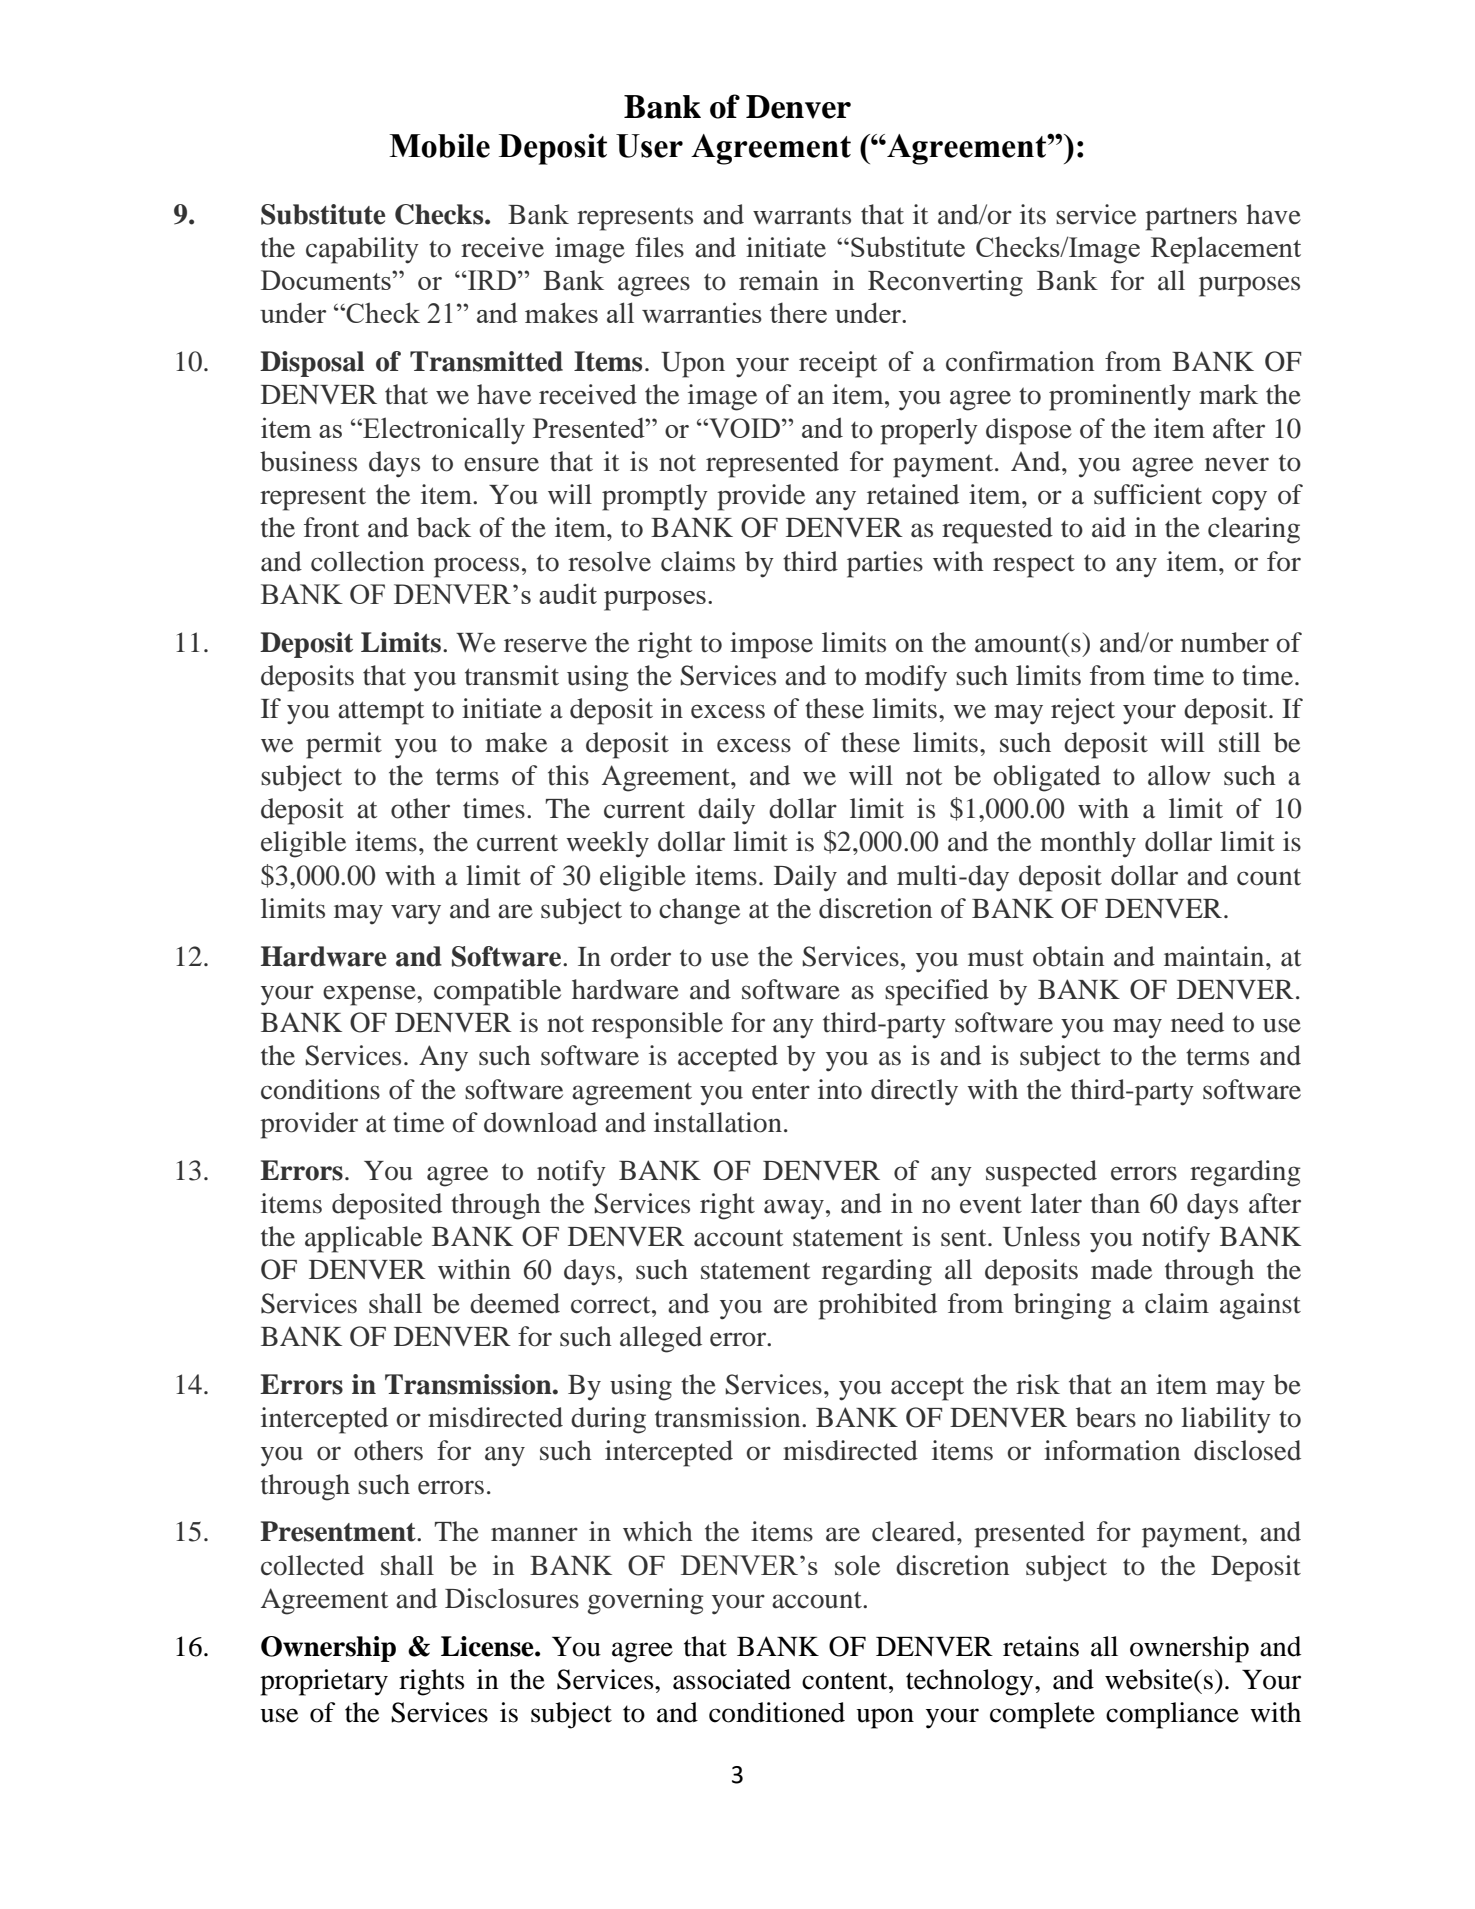 Image resolution: width=1475 pixels, height=1909 pixels. What do you see at coordinates (771, 645) in the screenshot?
I see `impose` at bounding box center [771, 645].
